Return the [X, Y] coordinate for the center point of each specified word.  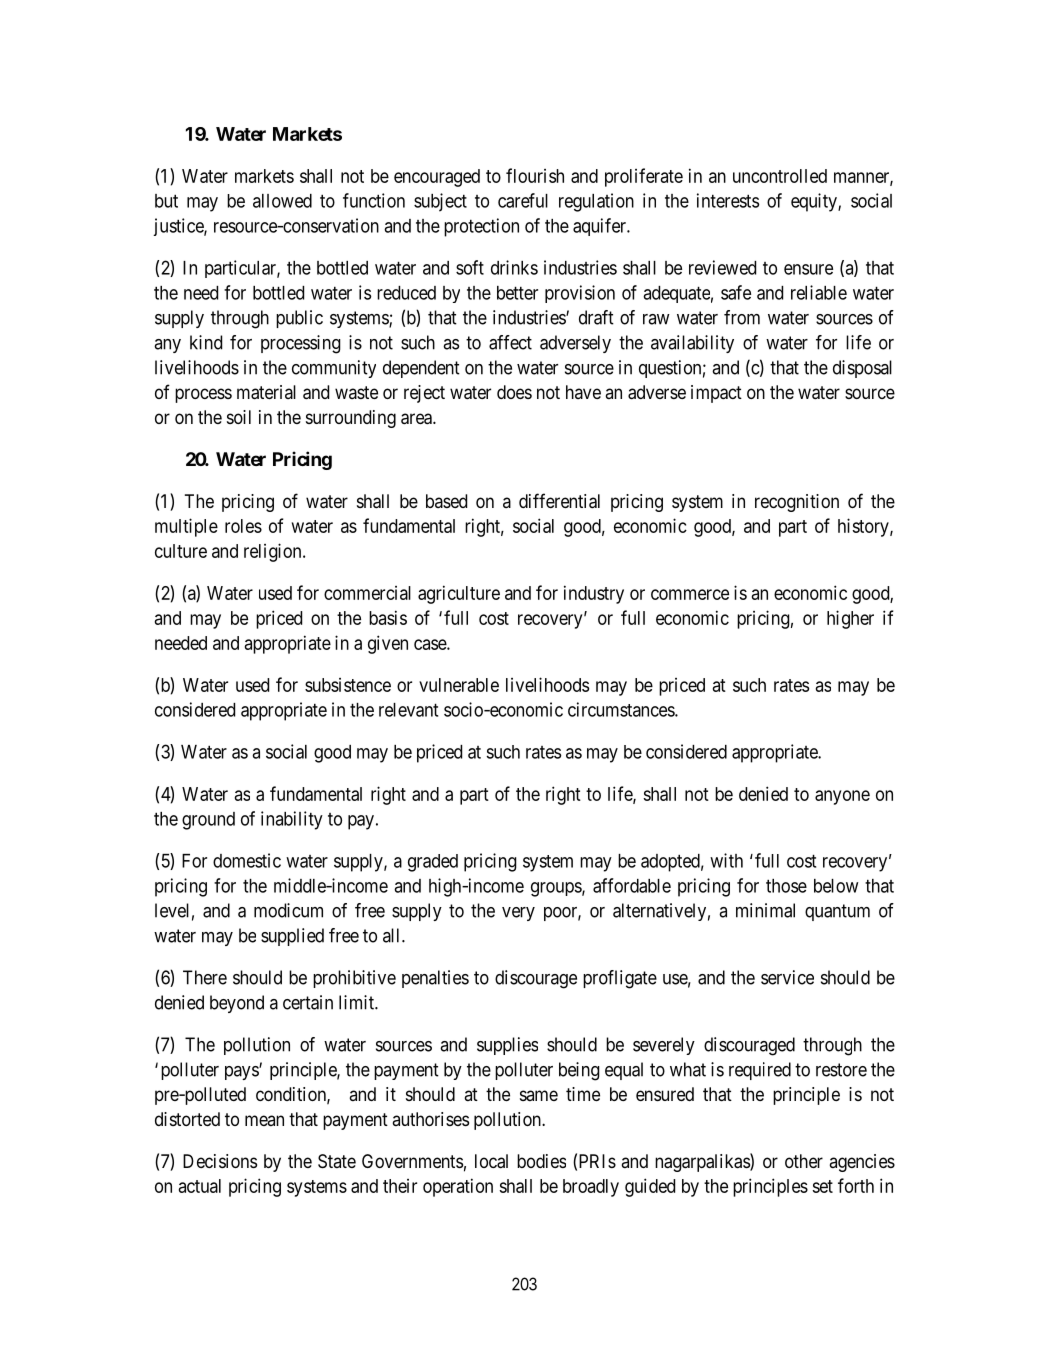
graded [433, 863]
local [491, 1161]
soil [239, 417]
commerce [690, 594]
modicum [288, 910]
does [514, 392]
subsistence [348, 685]
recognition [797, 503]
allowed [282, 201]
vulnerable [459, 685]
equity [815, 202]
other [804, 1161]
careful [523, 200]
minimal [765, 910]
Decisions [220, 1161]
